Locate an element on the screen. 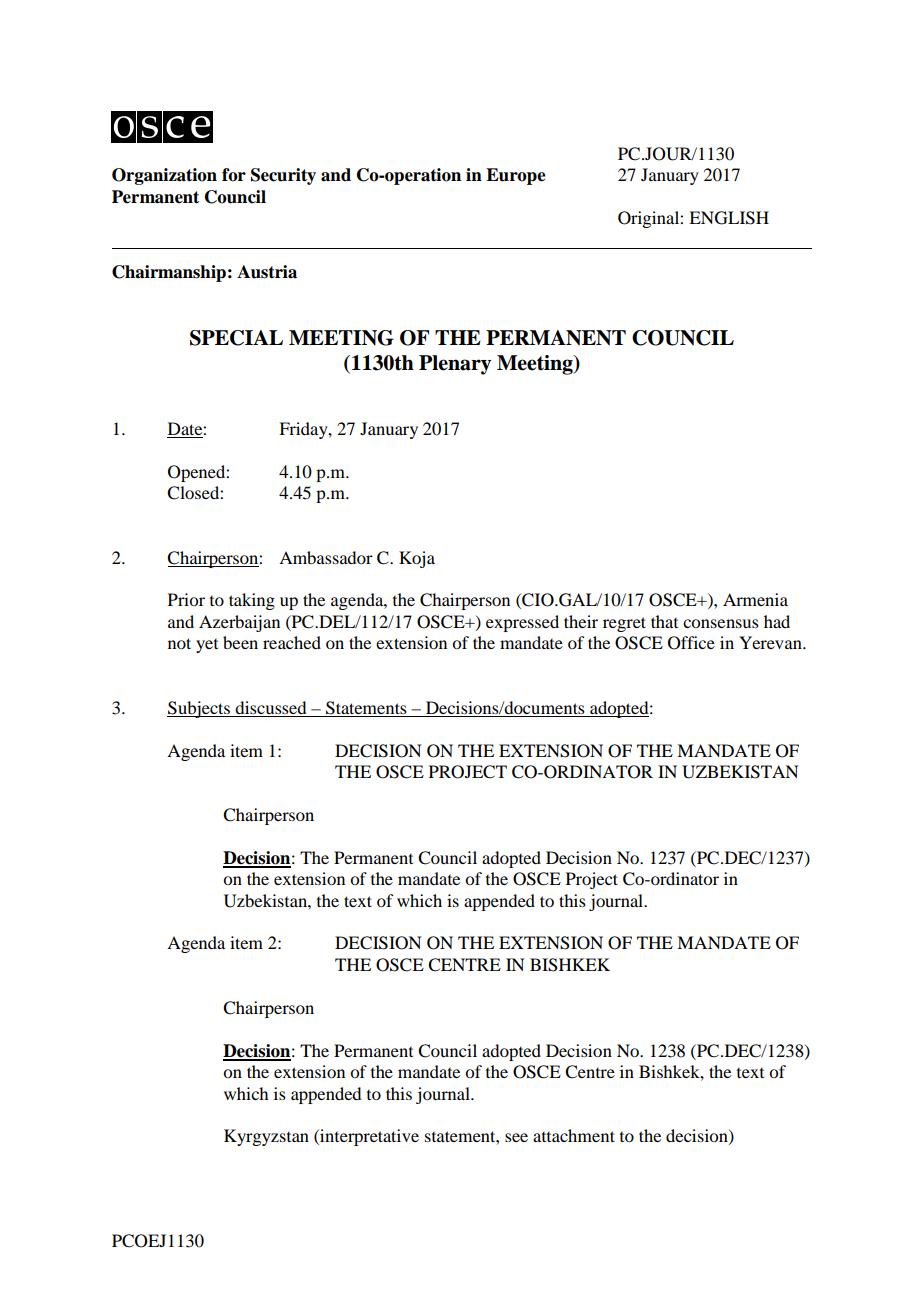 Image resolution: width=924 pixels, height=1308 pixels. expressed is located at coordinates (522, 623).
